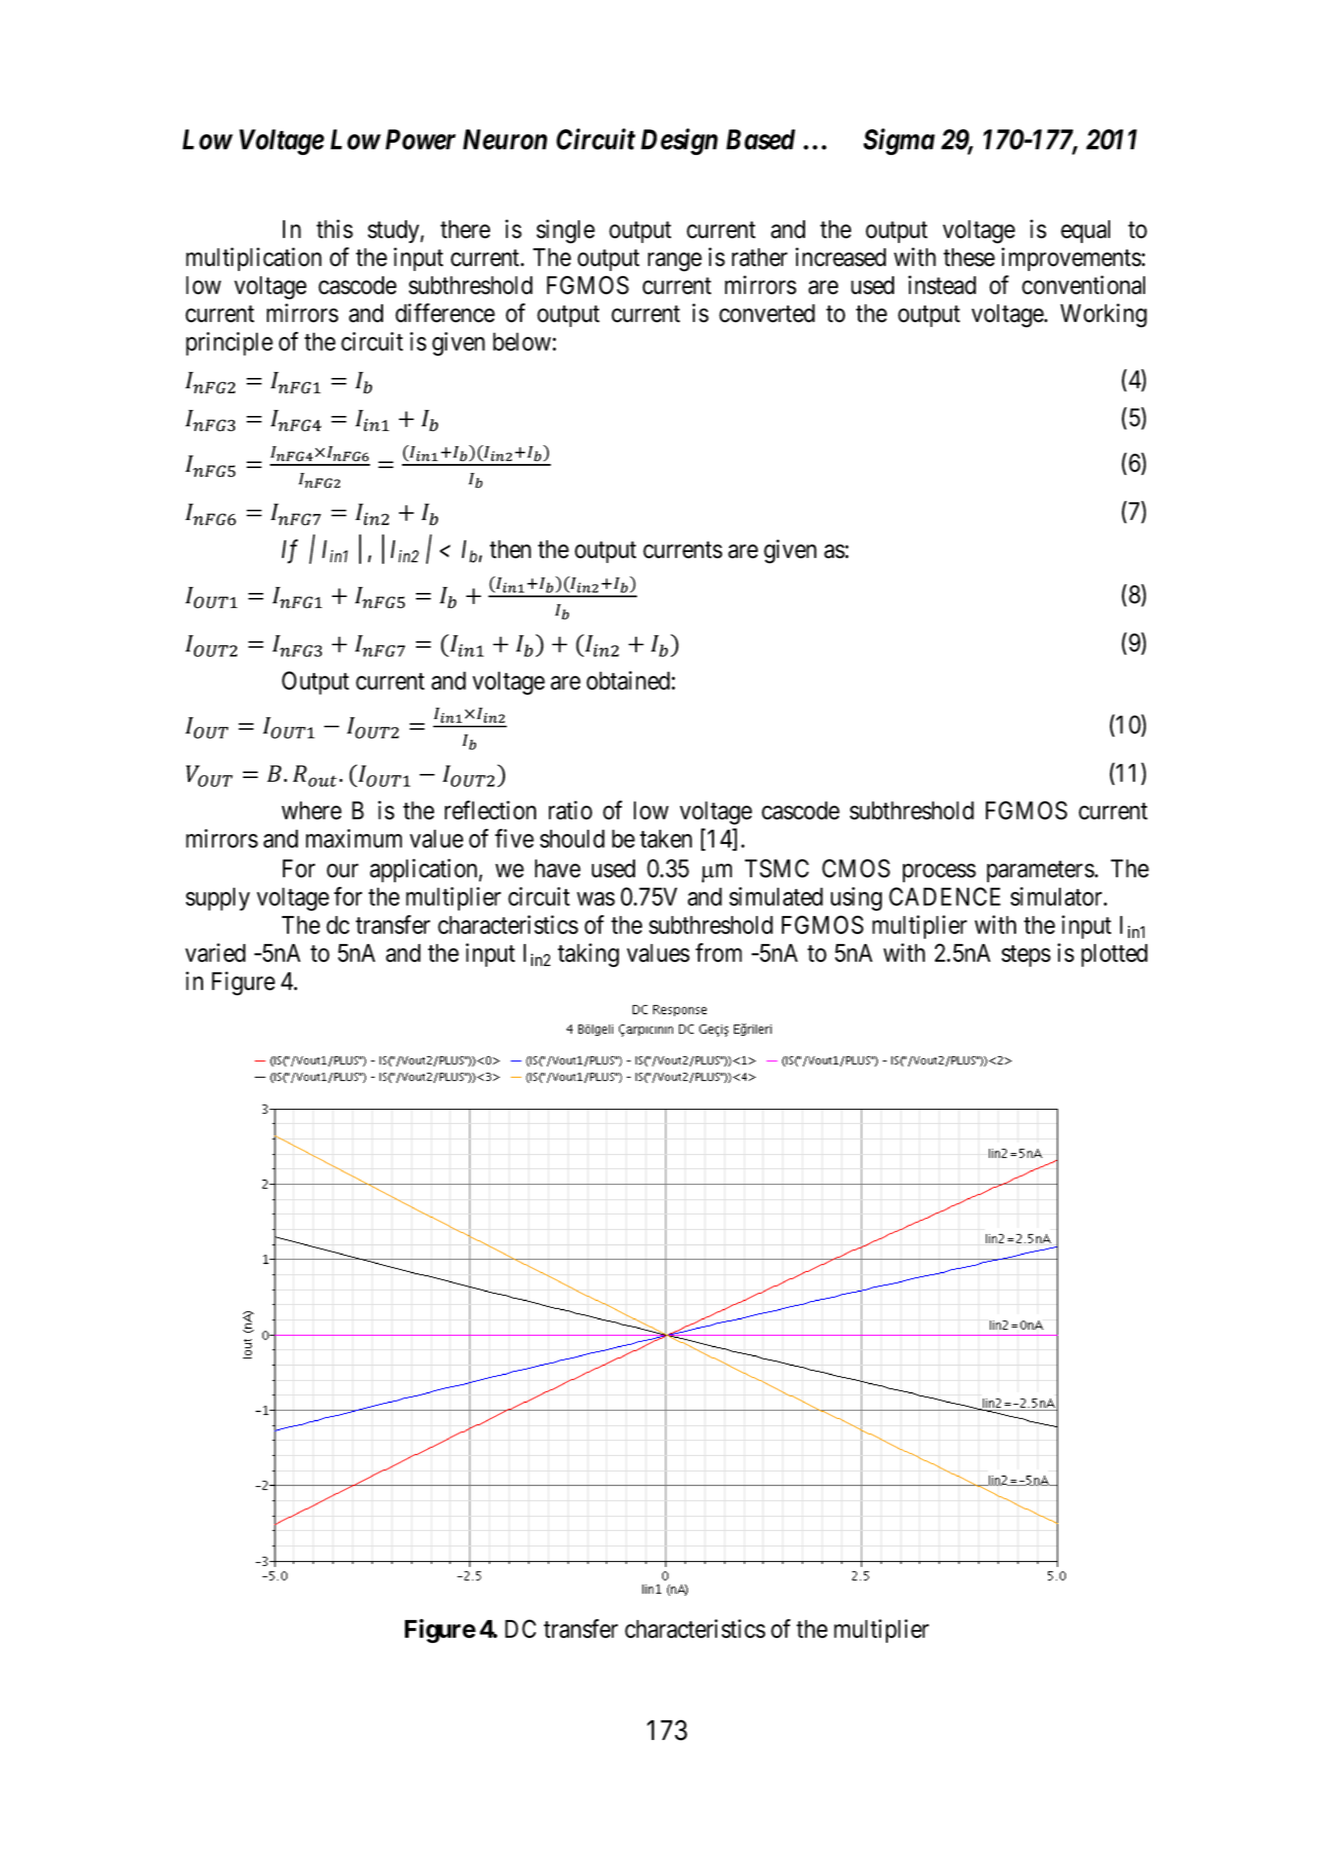  I want to click on varied, so click(215, 952).
